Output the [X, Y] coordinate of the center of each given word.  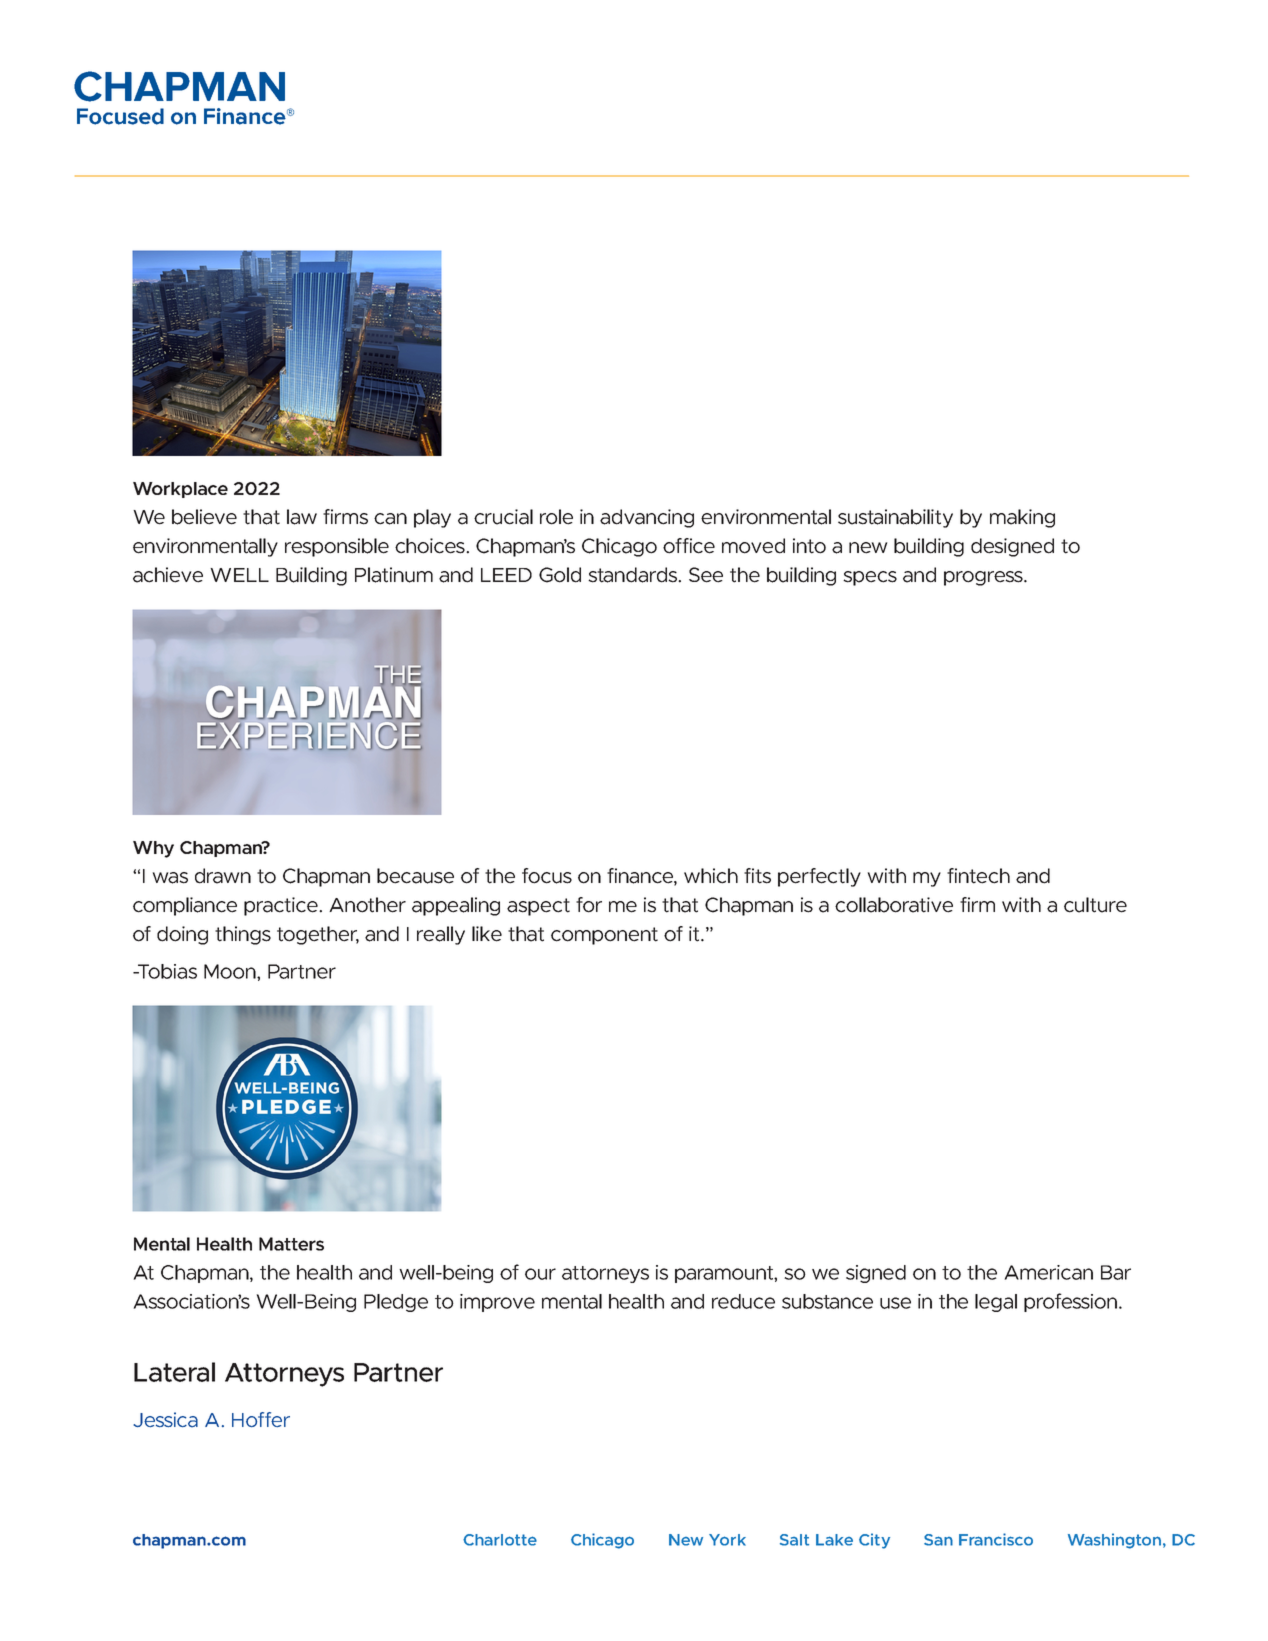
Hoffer [261, 1419]
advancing [647, 518]
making [1022, 518]
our [540, 1274]
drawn [223, 876]
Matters [291, 1244]
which [711, 876]
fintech [978, 876]
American [1049, 1272]
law [302, 517]
